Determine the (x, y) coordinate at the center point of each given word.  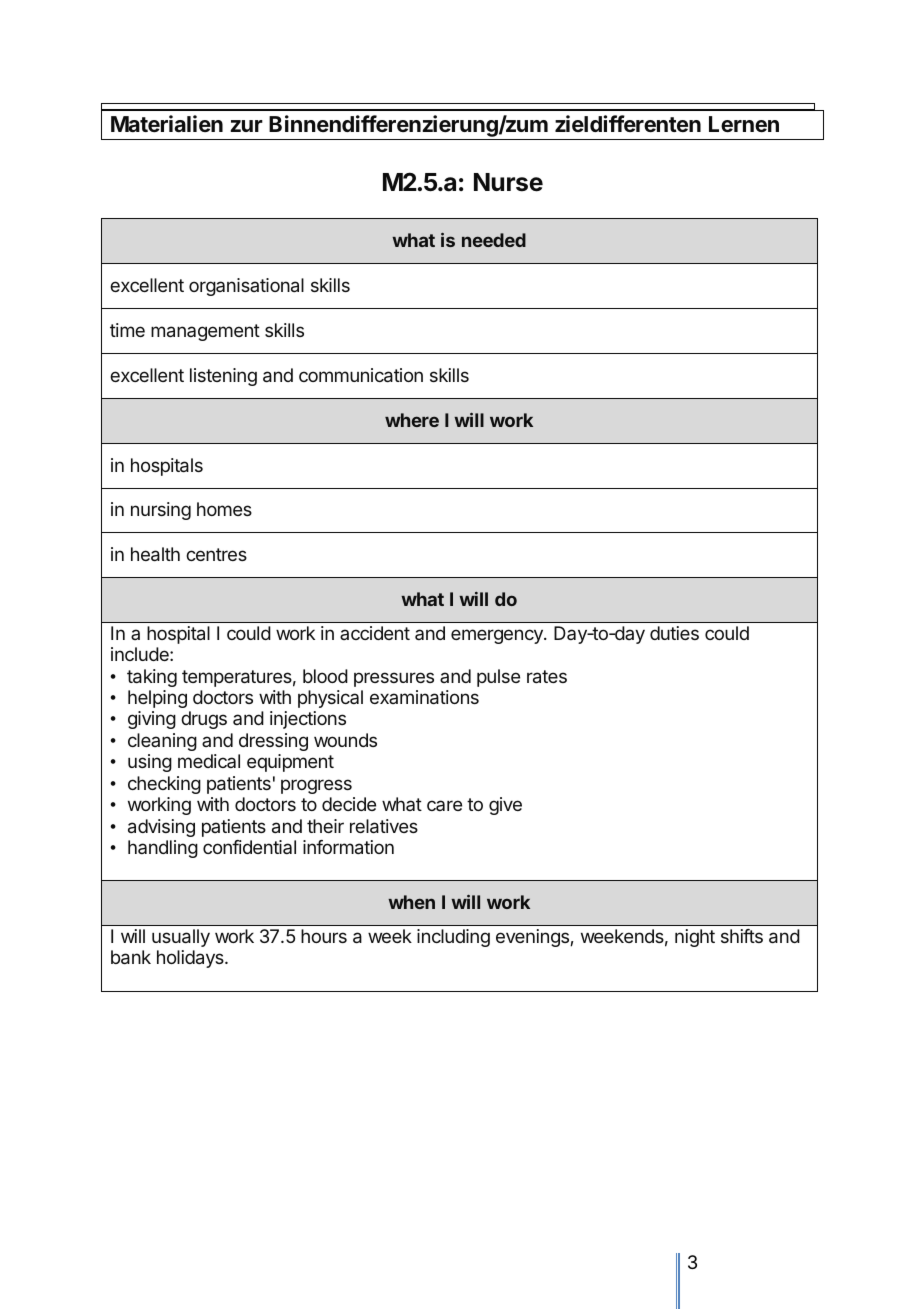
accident (375, 633)
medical (209, 761)
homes (224, 509)
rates (547, 676)
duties (674, 633)
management (205, 332)
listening (223, 377)
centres (216, 554)
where (412, 420)
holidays (191, 959)
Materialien (167, 123)
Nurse (508, 182)
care (444, 805)
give (505, 806)
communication (361, 375)
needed (494, 240)
